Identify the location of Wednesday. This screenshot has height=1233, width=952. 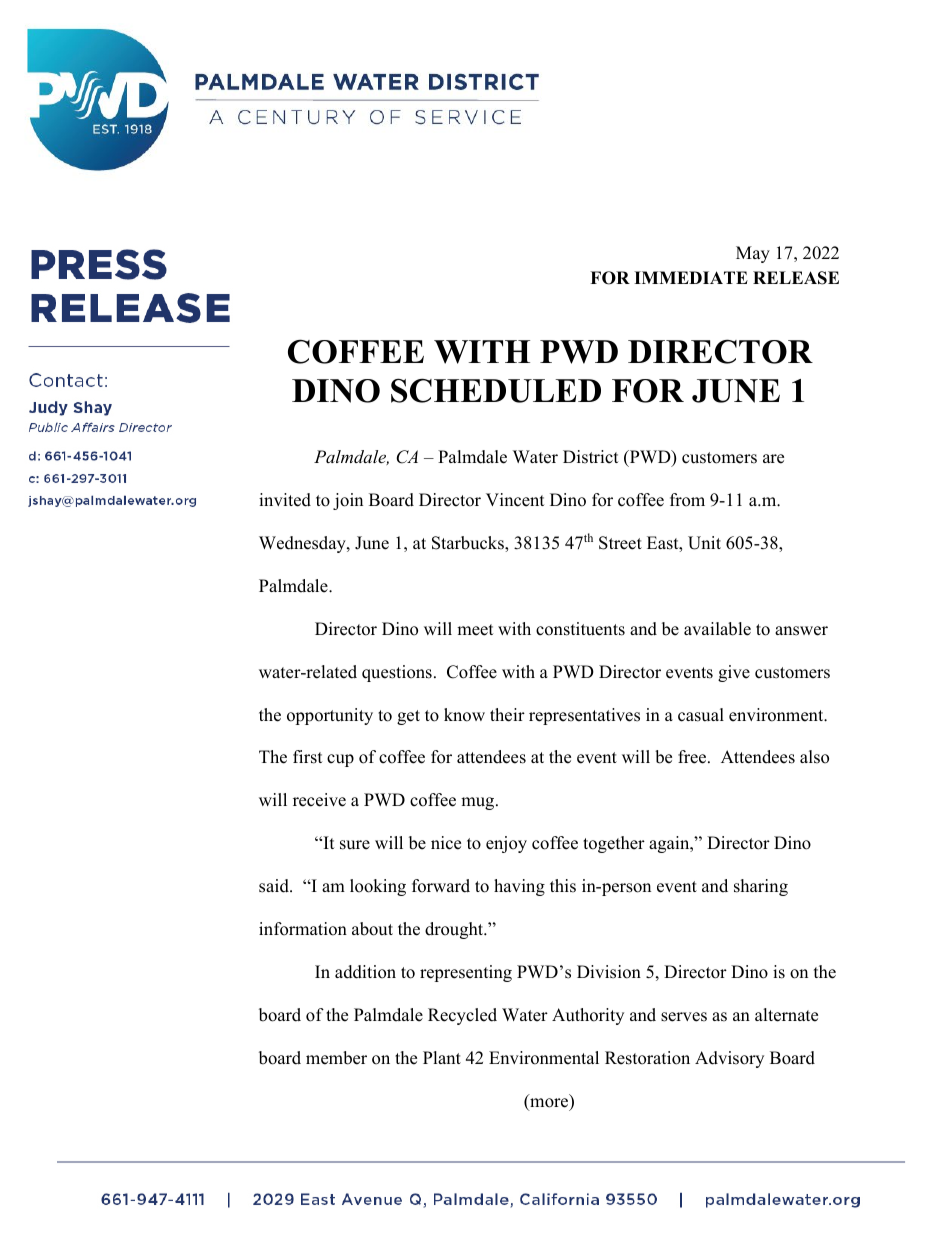
(303, 544).
